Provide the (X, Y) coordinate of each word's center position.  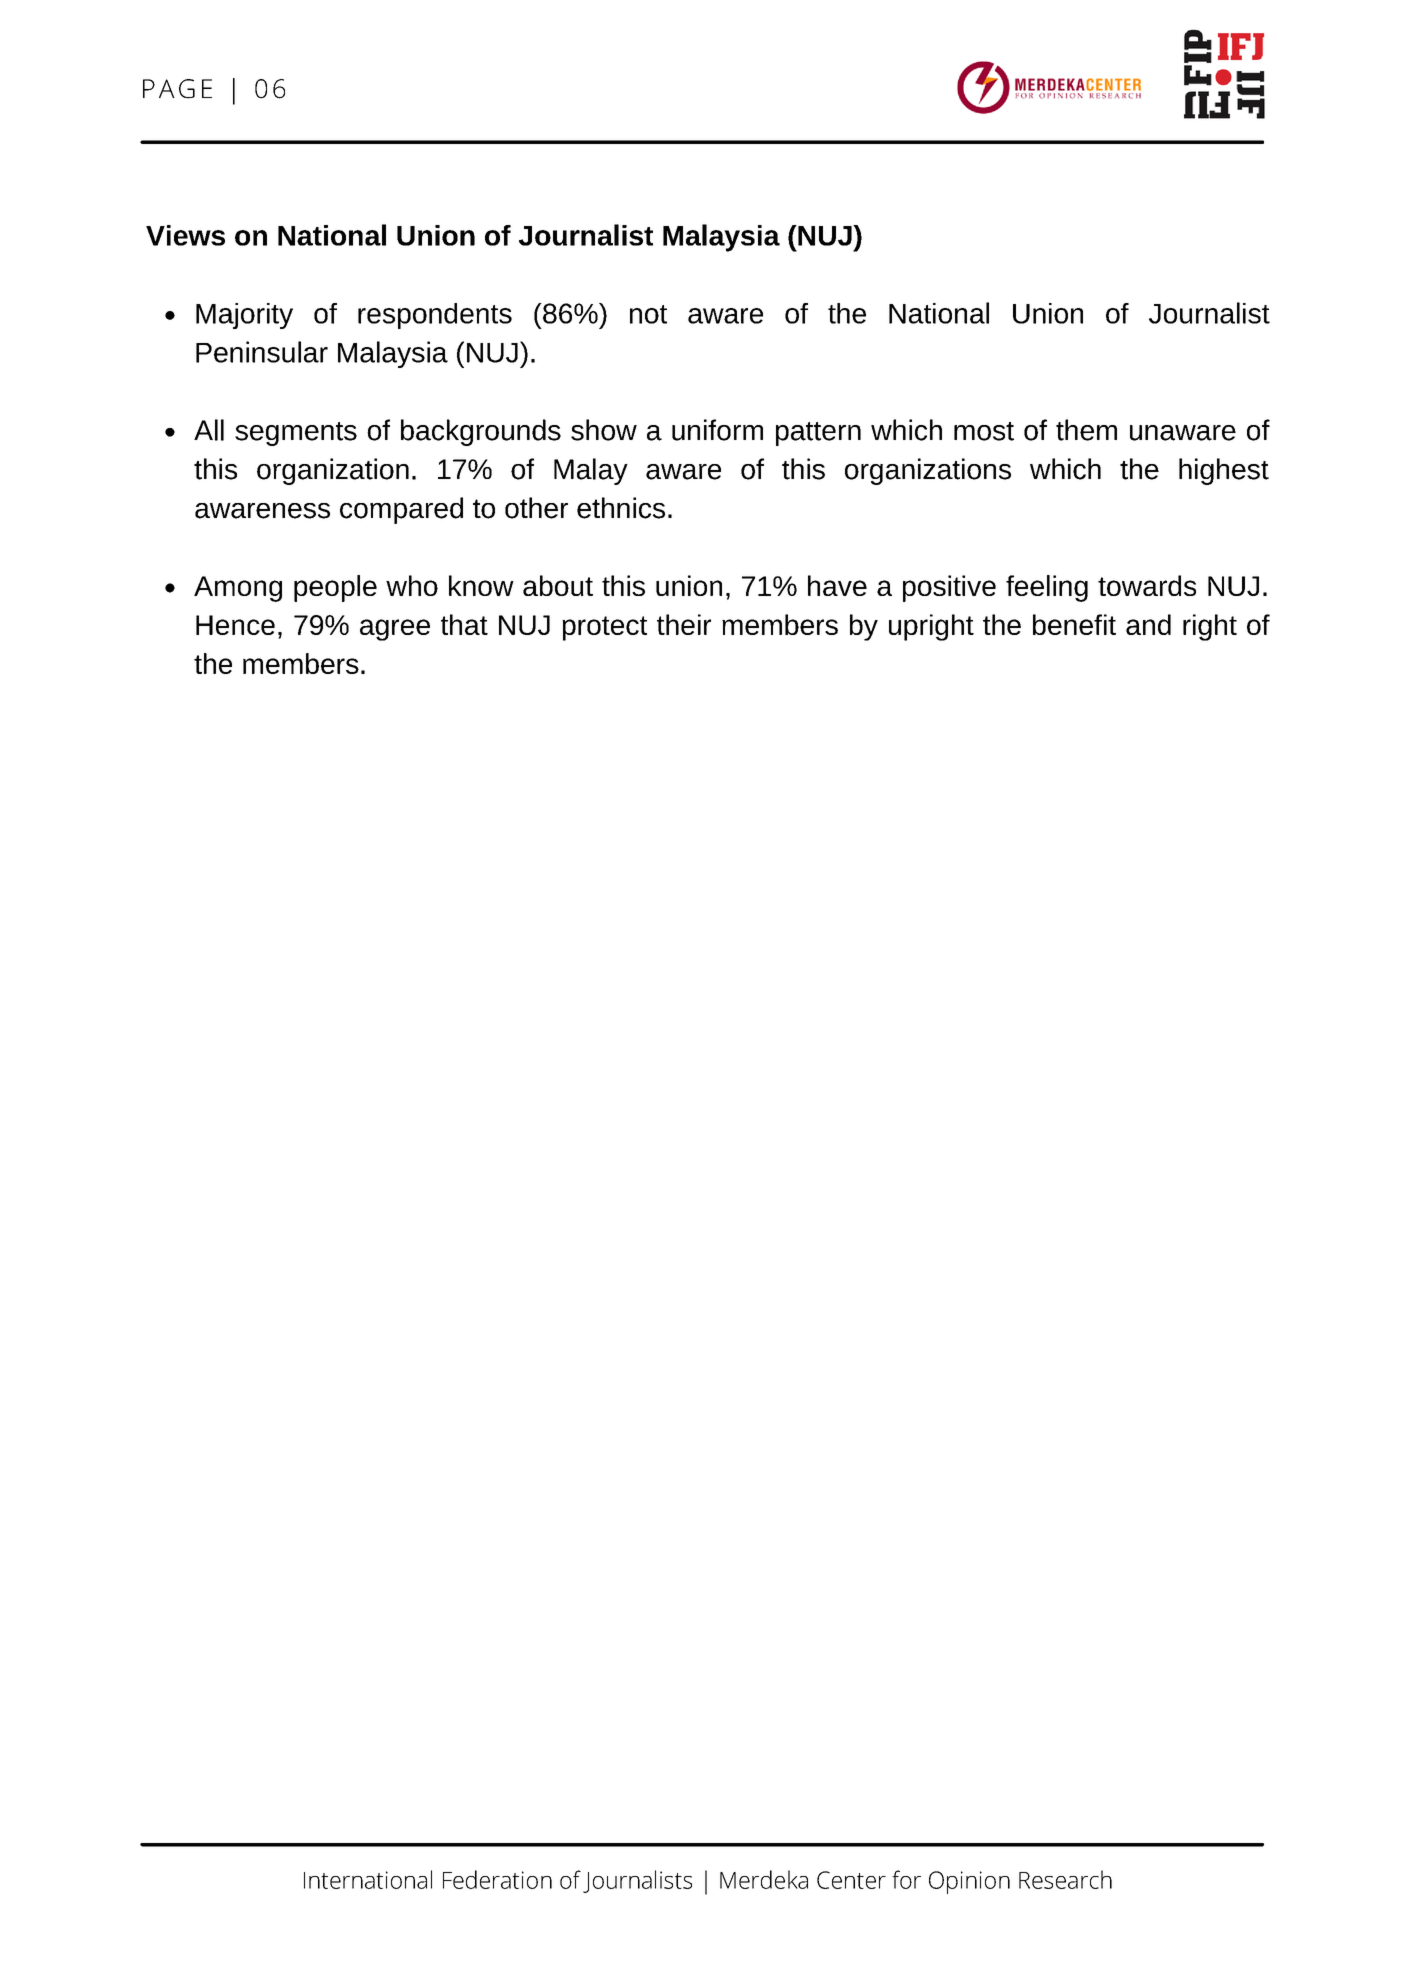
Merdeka (764, 1879)
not (648, 314)
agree (395, 630)
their (684, 624)
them (1086, 430)
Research (1065, 1879)
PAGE (177, 89)
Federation (497, 1879)
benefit (1074, 624)
